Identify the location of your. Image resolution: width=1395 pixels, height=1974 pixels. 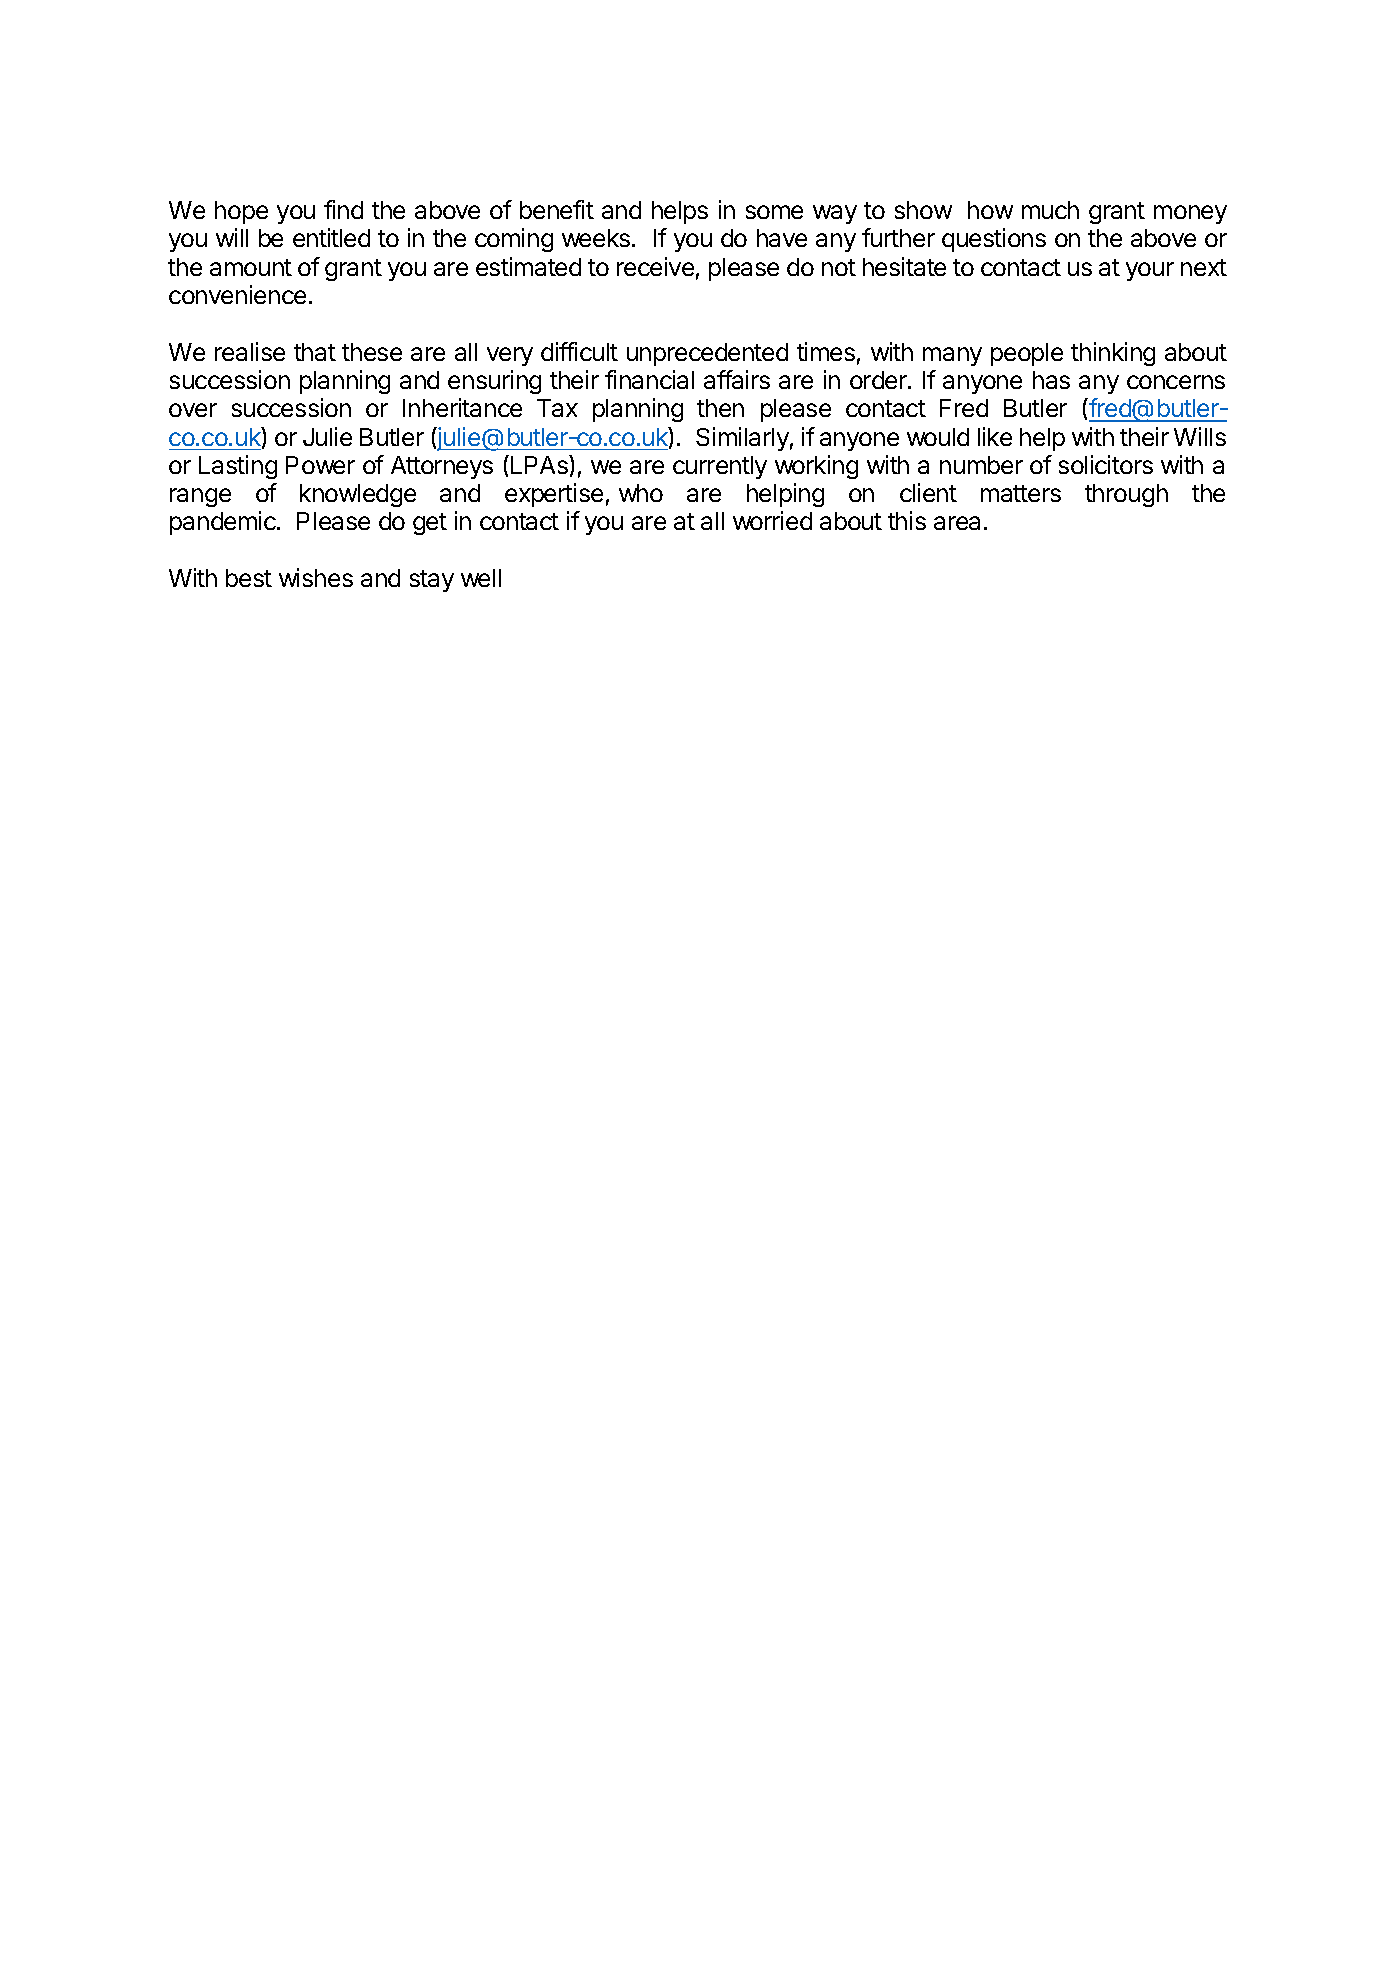
(1150, 271).
